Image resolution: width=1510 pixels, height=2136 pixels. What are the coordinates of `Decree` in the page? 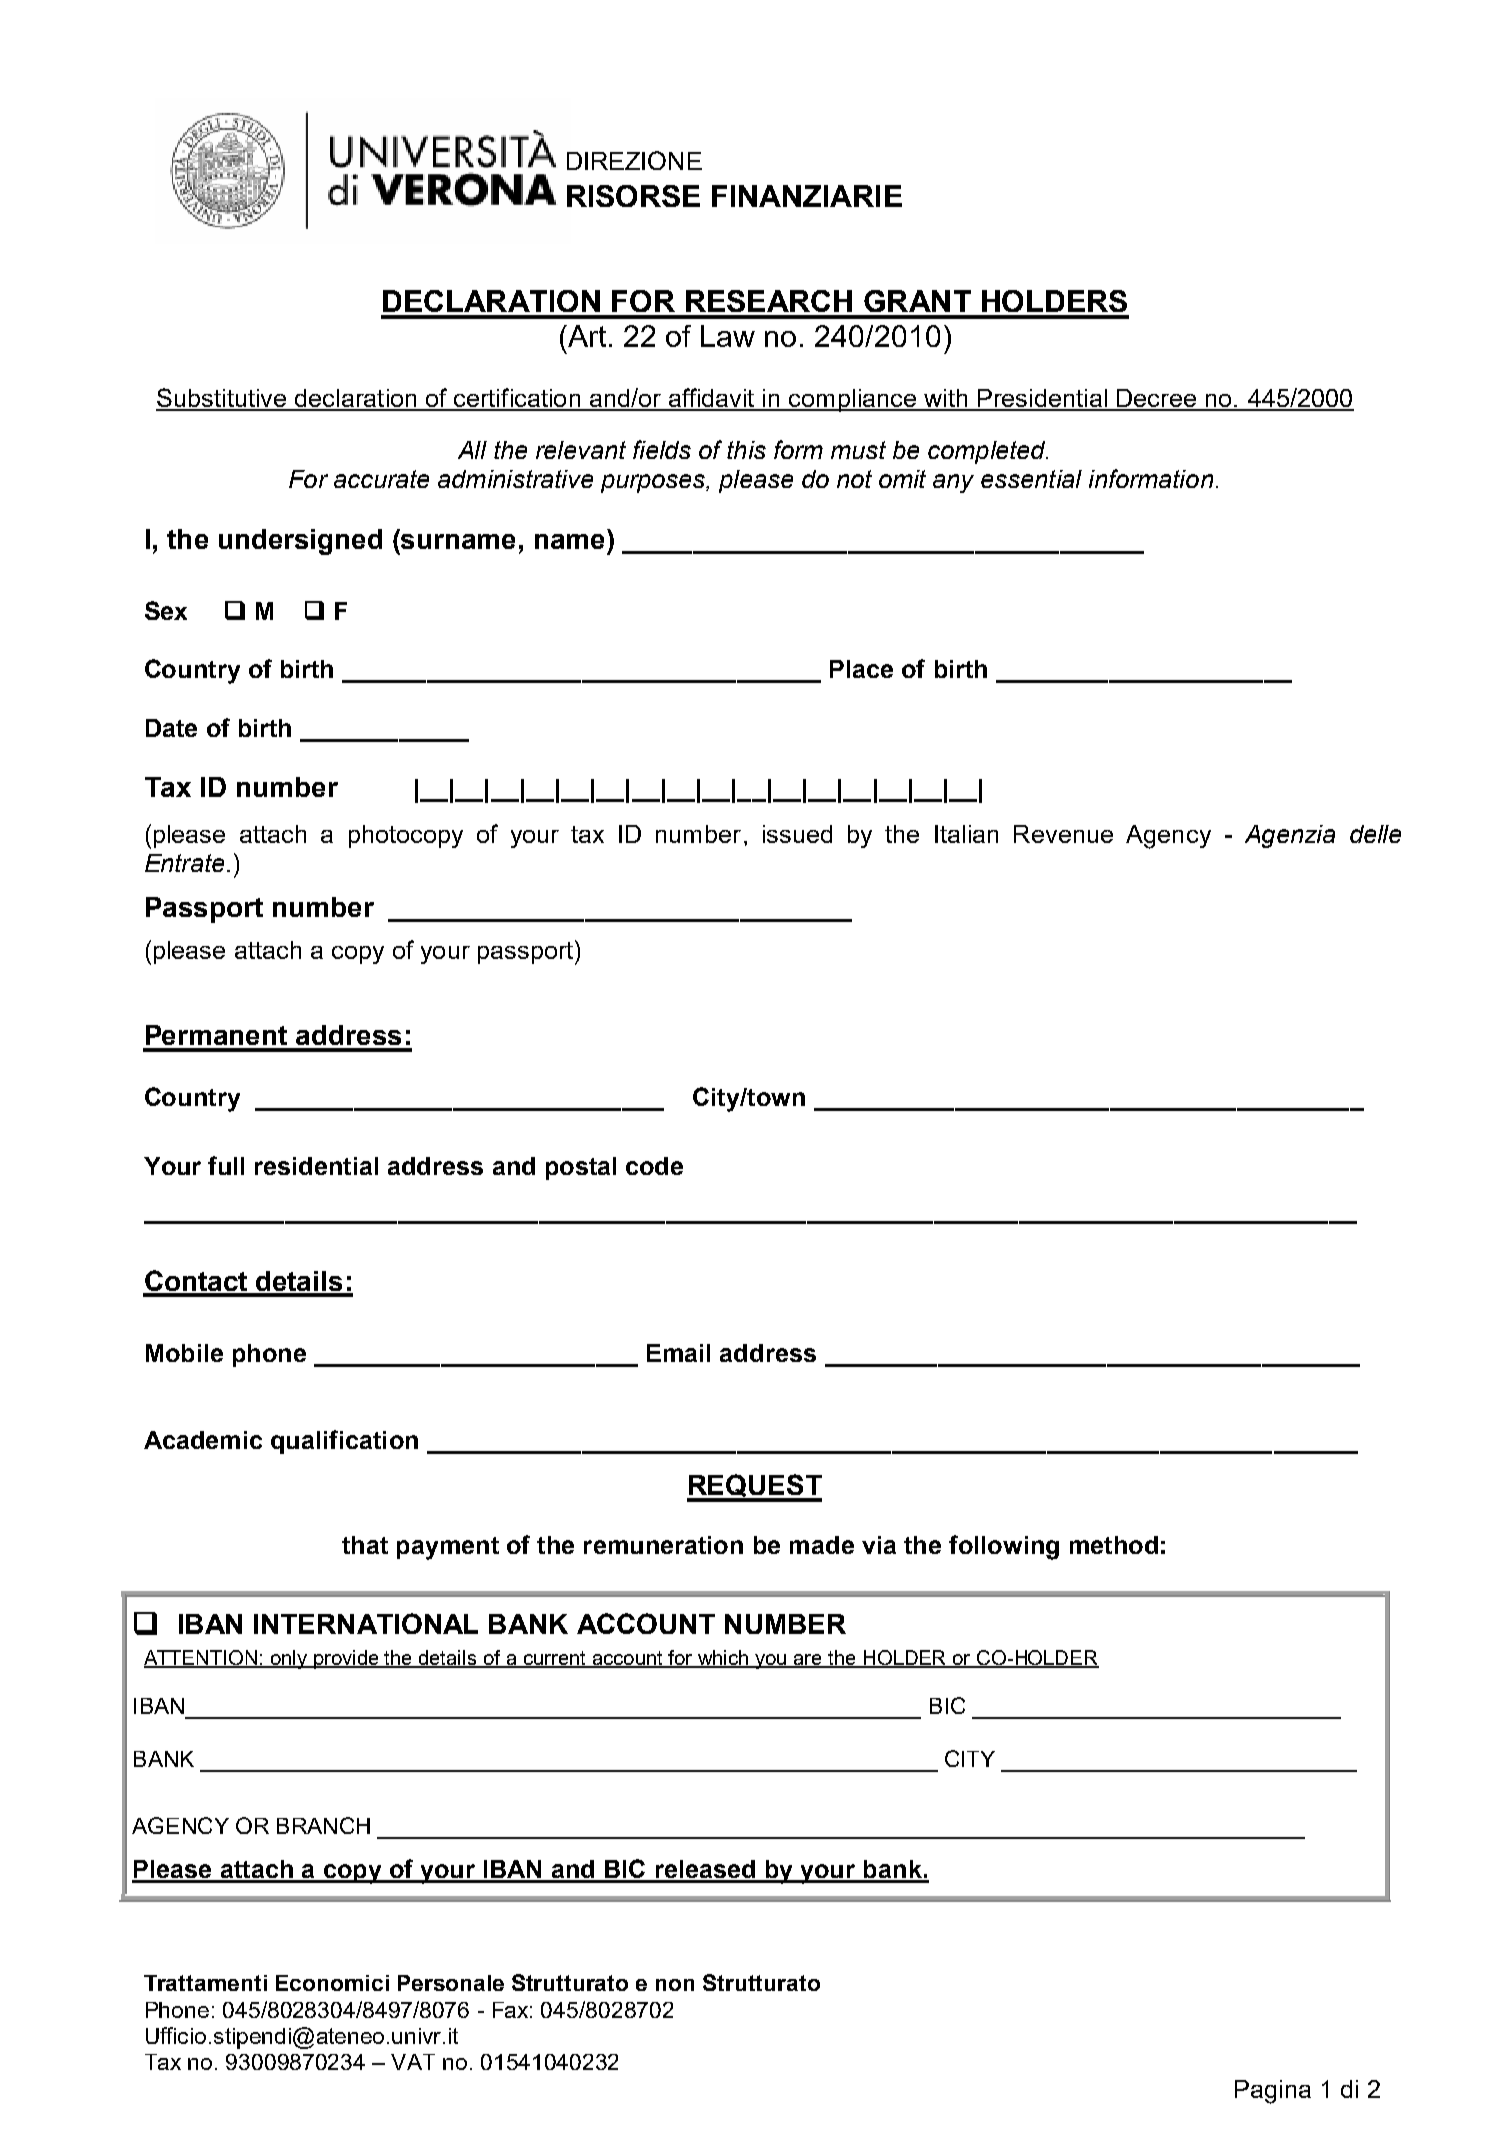 It's located at (1156, 399).
